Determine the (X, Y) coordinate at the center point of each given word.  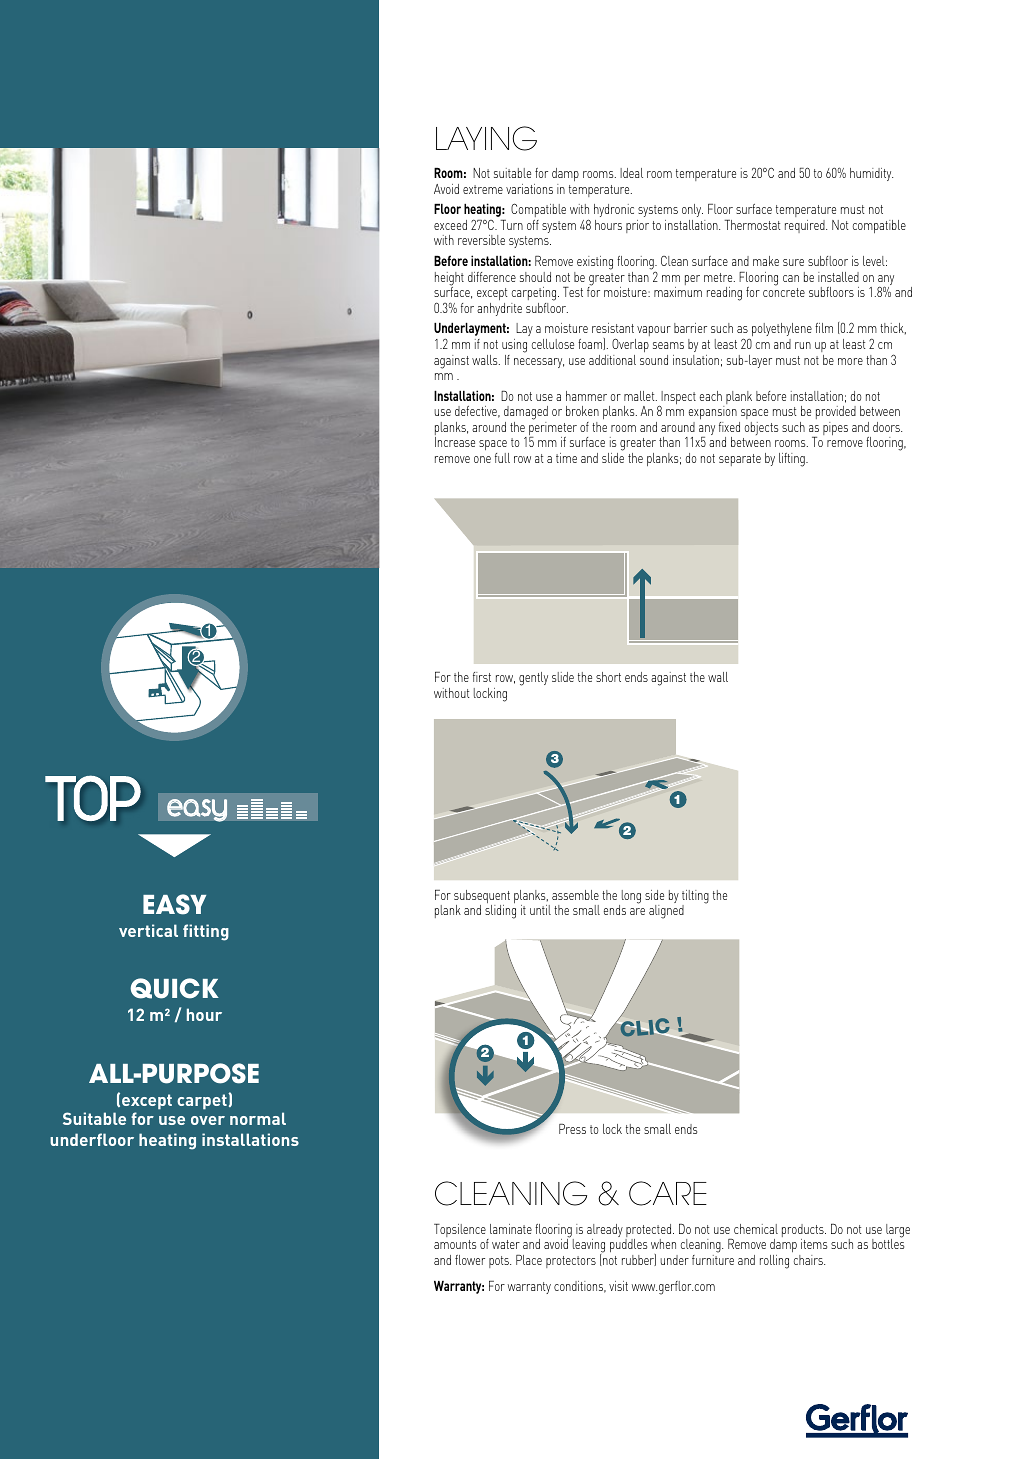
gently (533, 679)
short (608, 677)
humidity (871, 174)
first (482, 677)
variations (529, 189)
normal (258, 1118)
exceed (450, 225)
